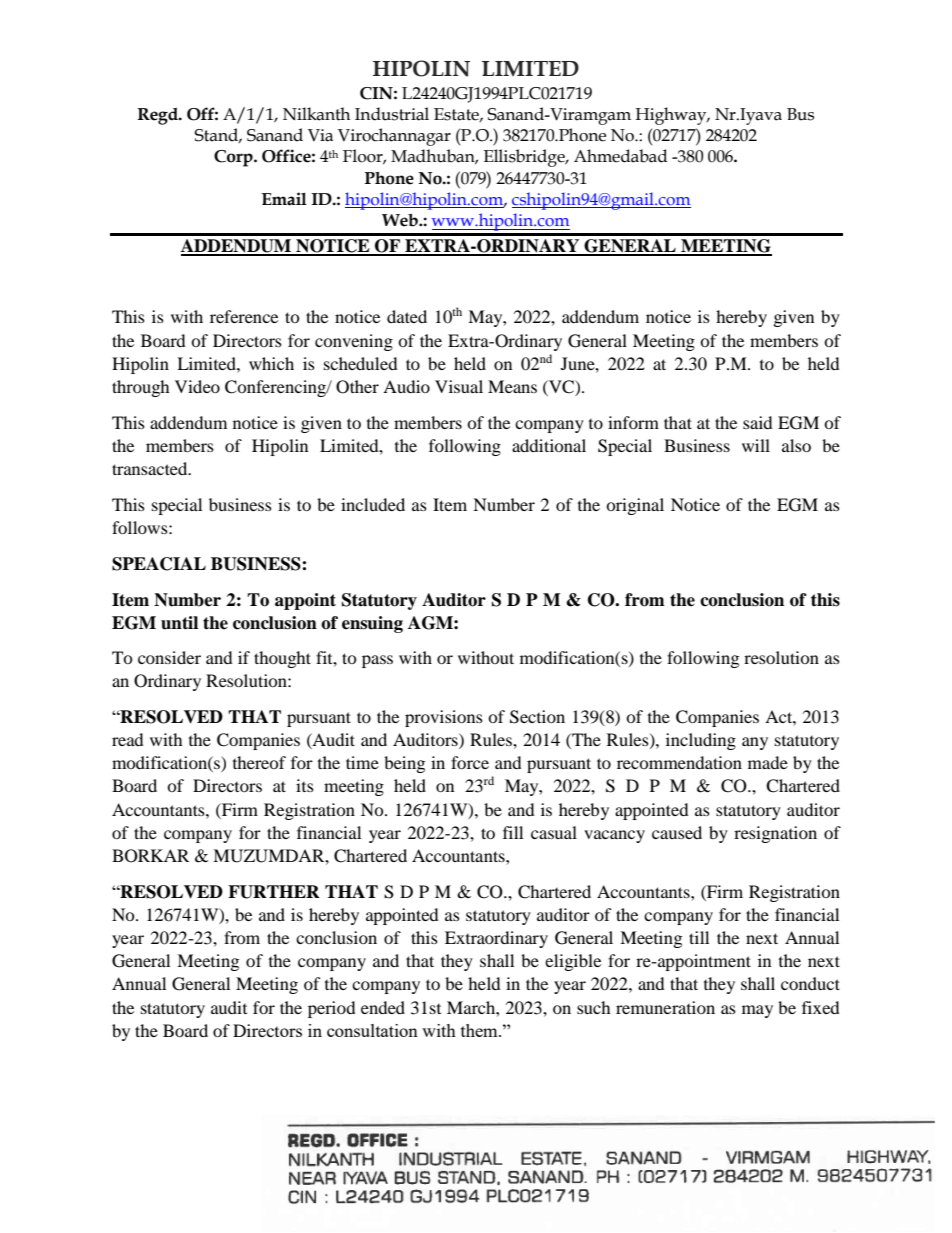 This image has height=1233, width=952. Describe the element at coordinates (672, 116) in the image. I see `Highway` at that location.
